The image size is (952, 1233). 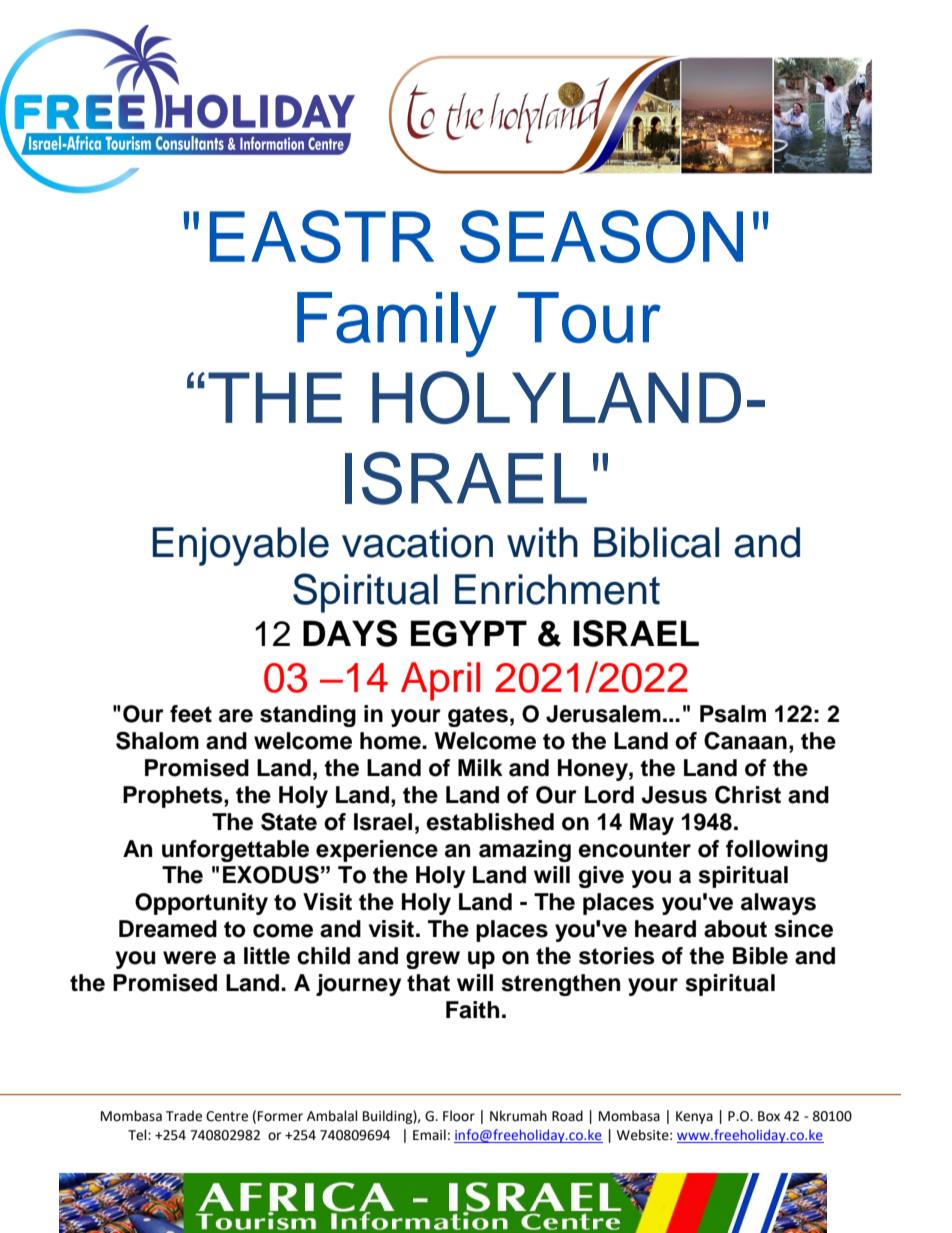 What do you see at coordinates (396, 324) in the screenshot?
I see `Family` at bounding box center [396, 324].
